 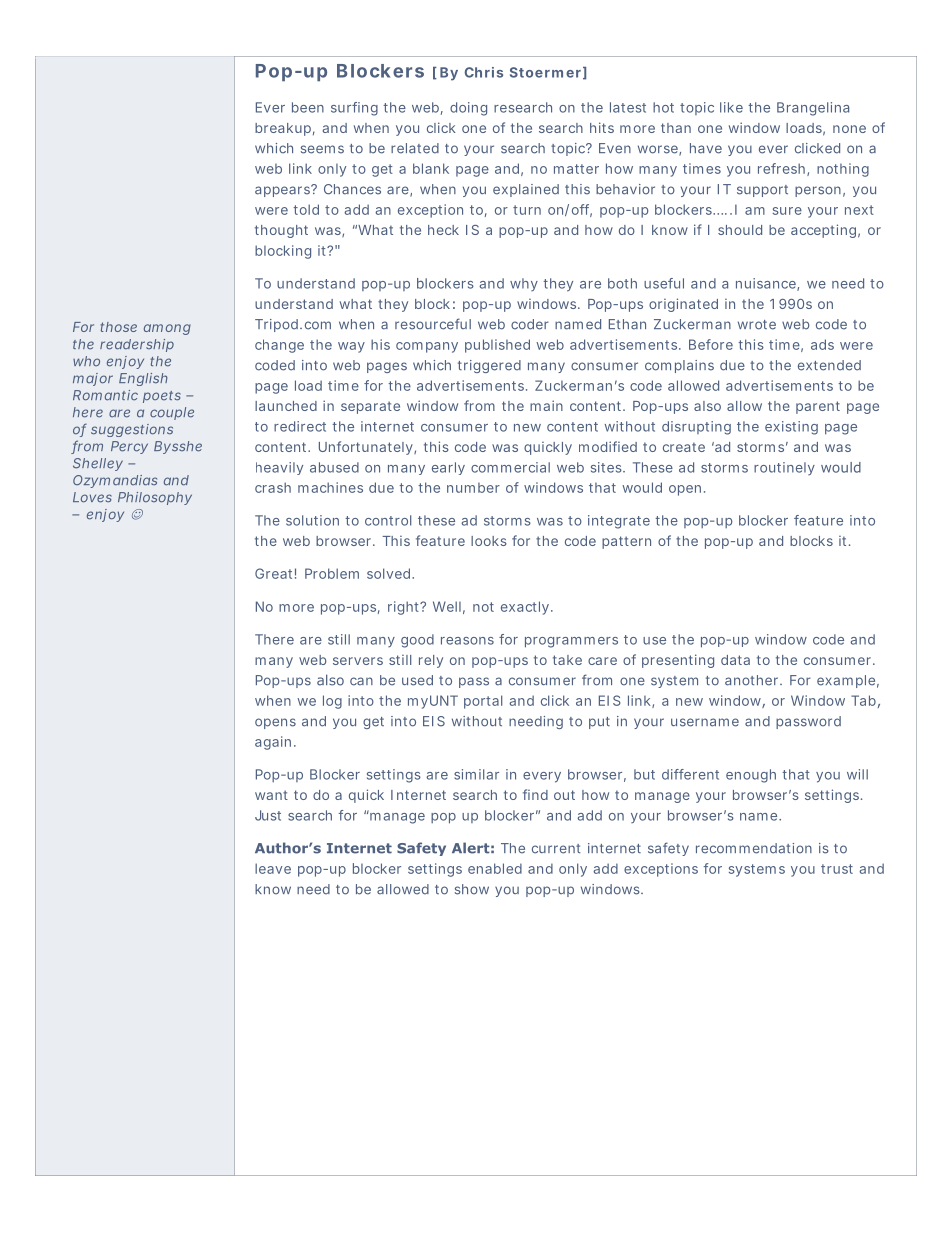 I want to click on breakup, so click(x=283, y=129).
